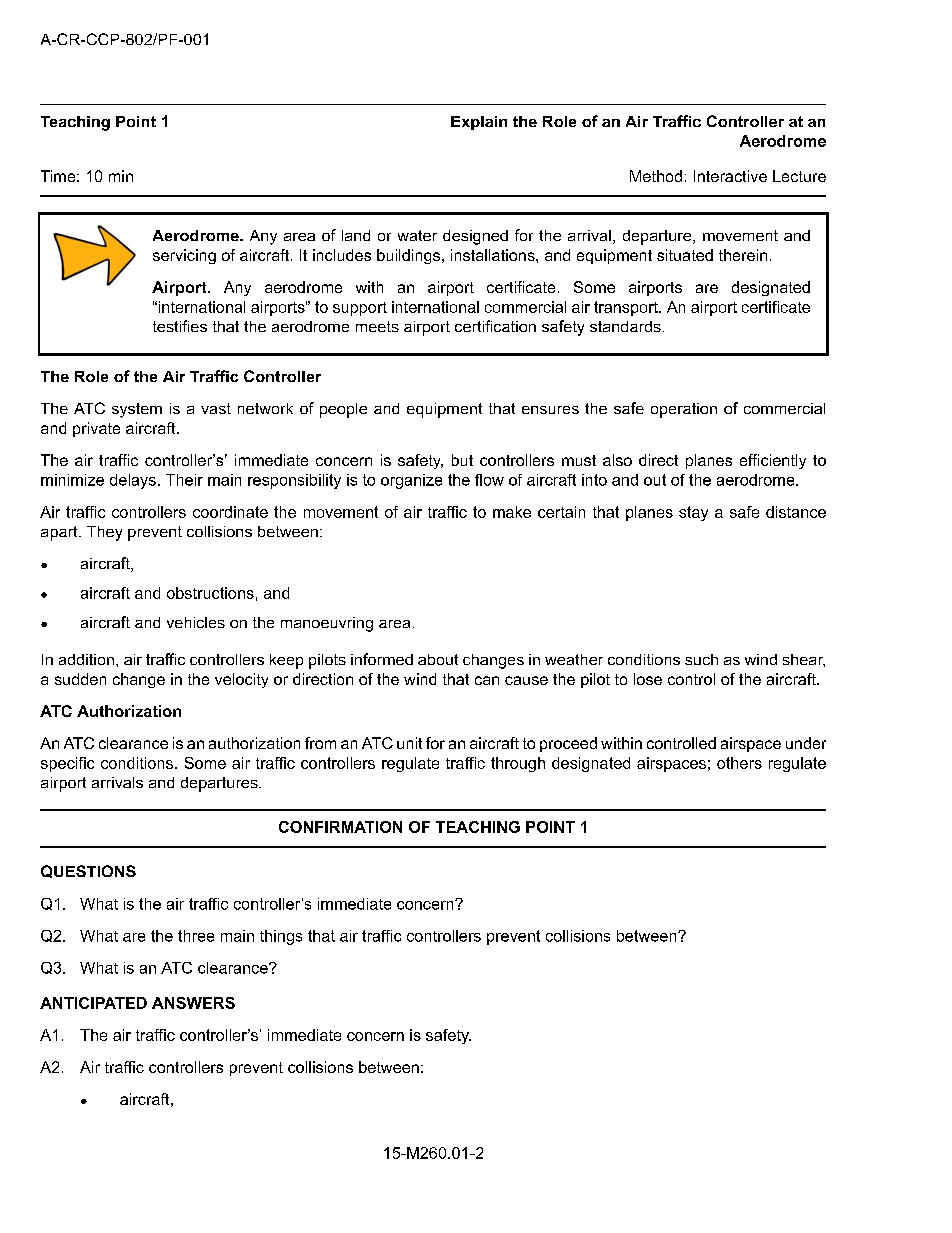  What do you see at coordinates (193, 1003) in the document?
I see `ANSWERS` at bounding box center [193, 1003].
